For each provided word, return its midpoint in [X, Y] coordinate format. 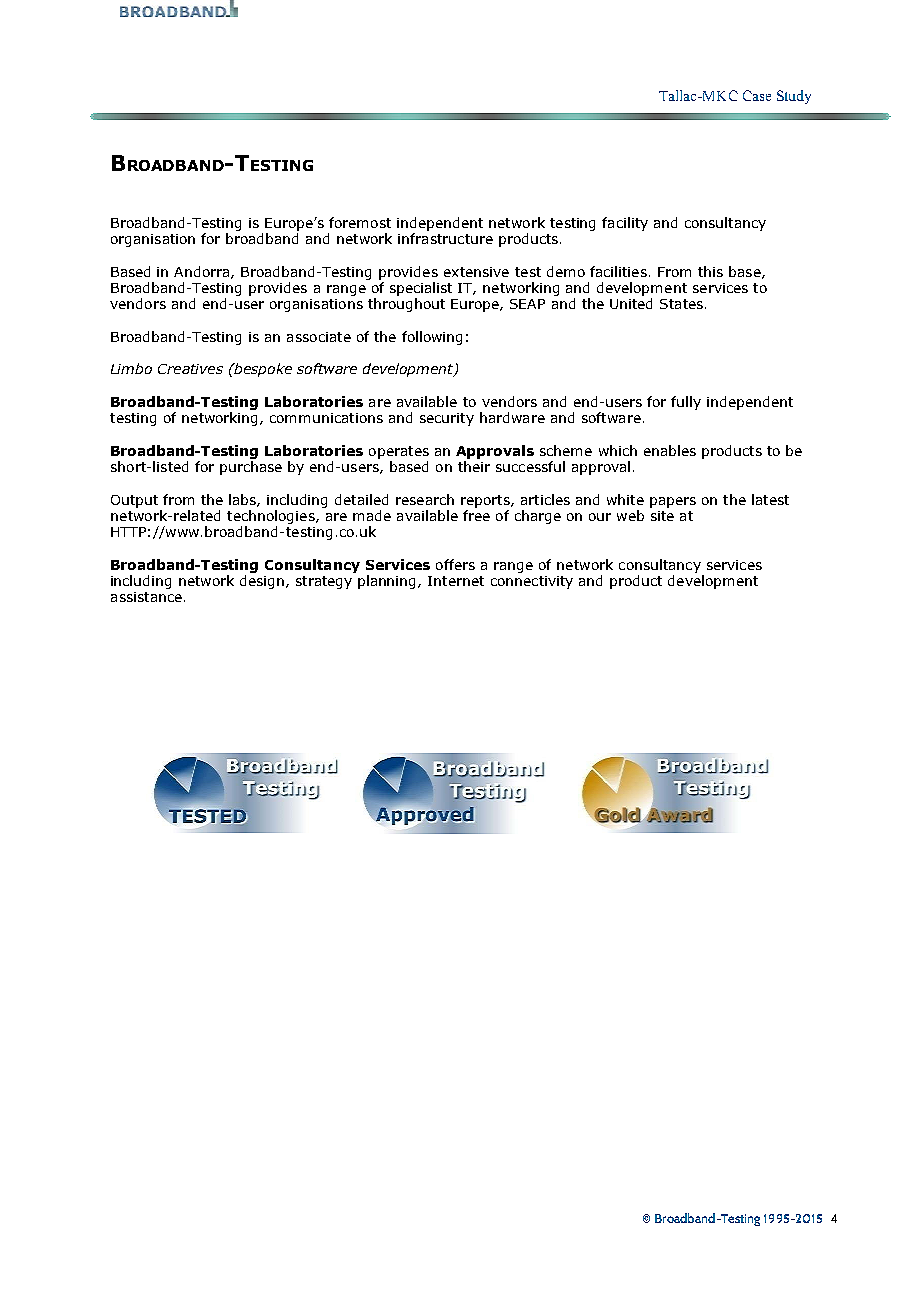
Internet [456, 581]
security [447, 419]
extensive [476, 272]
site [662, 516]
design [262, 582]
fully [686, 403]
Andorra [203, 272]
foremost [360, 222]
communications [326, 418]
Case [757, 95]
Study [794, 97]
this [710, 271]
